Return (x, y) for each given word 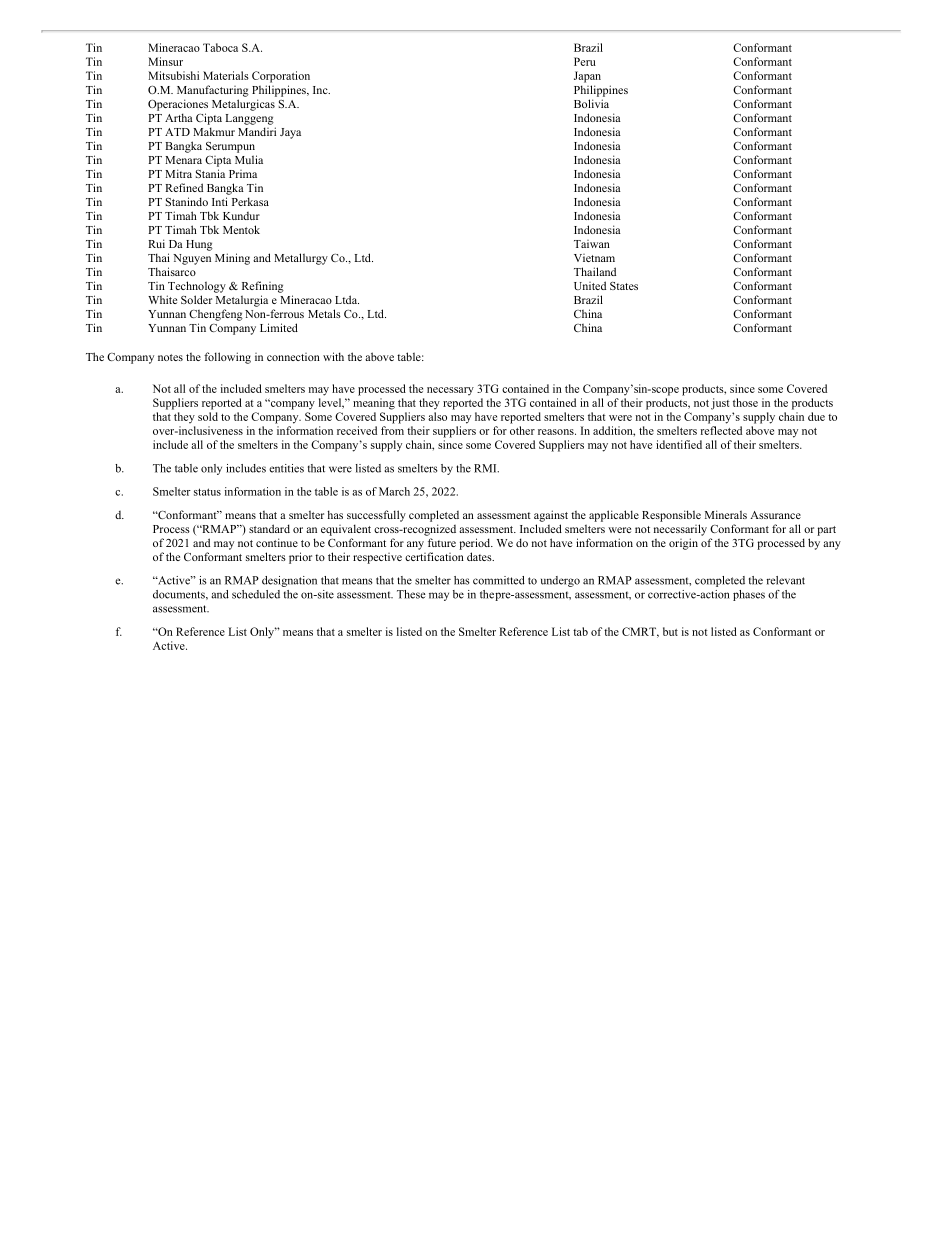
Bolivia (591, 103)
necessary (450, 391)
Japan (587, 77)
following (227, 358)
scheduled (256, 594)
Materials (226, 75)
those (745, 402)
